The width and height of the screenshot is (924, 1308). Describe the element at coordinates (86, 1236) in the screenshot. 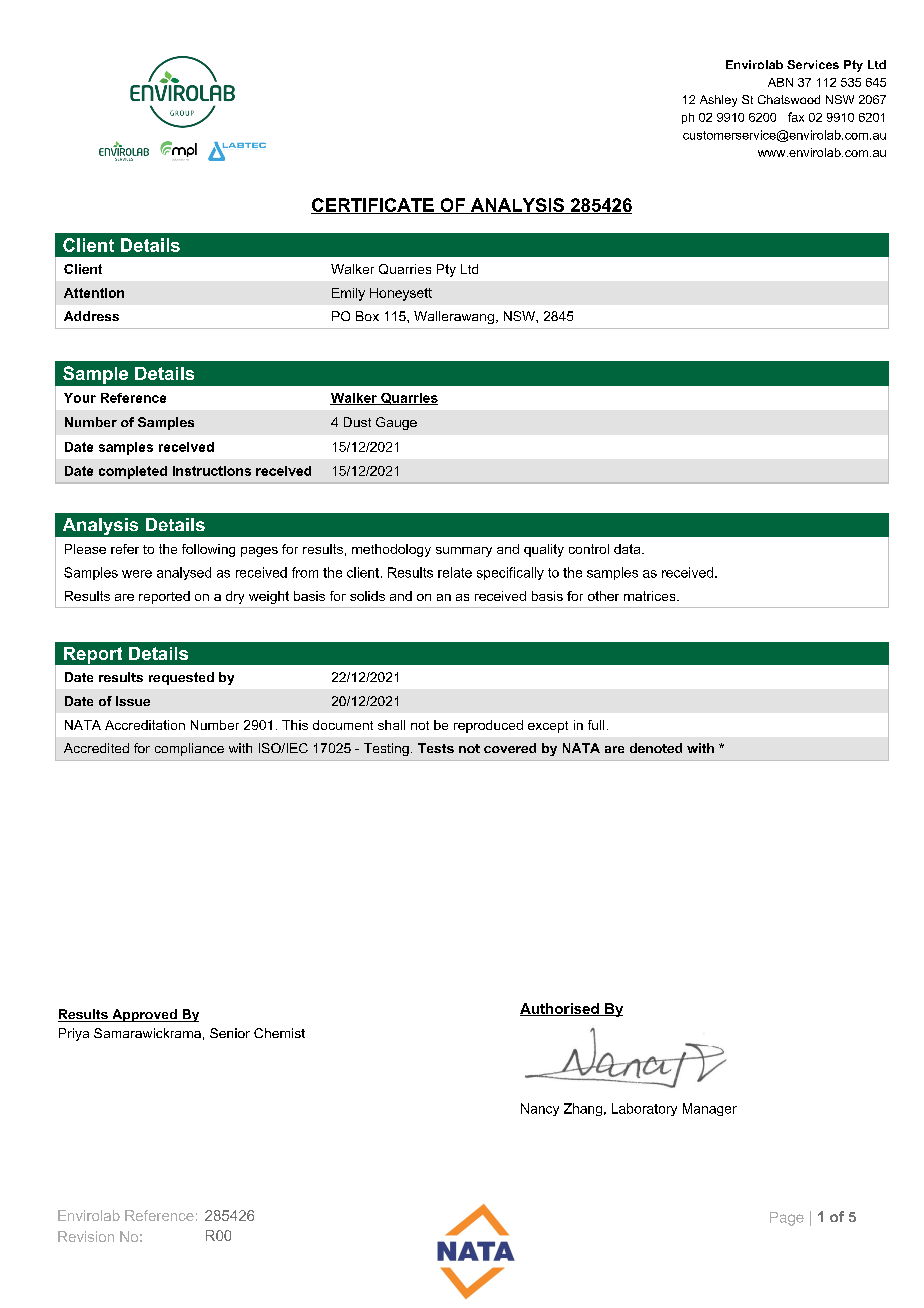

I see `Revision` at that location.
